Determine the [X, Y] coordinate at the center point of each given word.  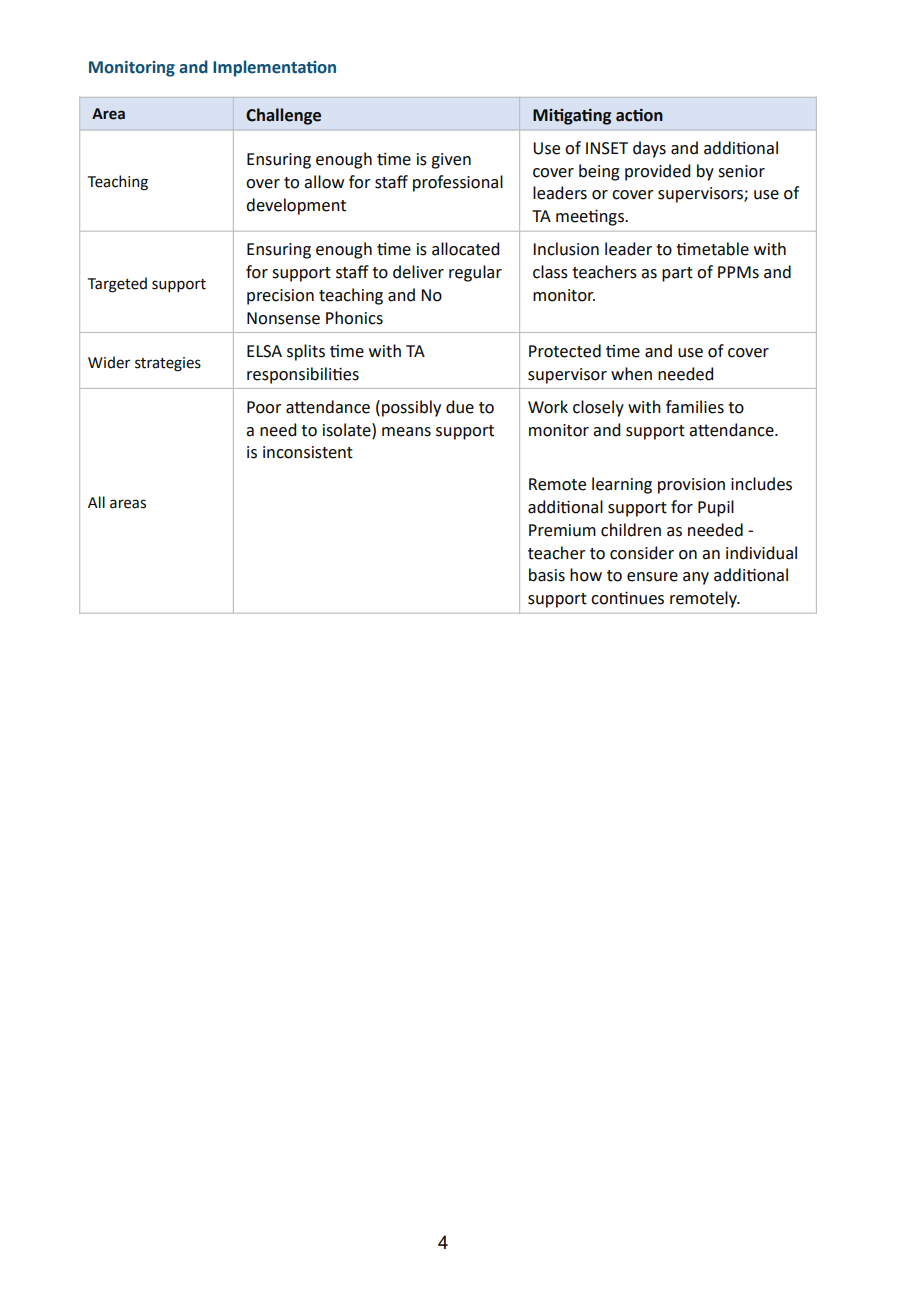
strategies [168, 364]
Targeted [117, 285]
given [451, 161]
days [649, 149]
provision [691, 486]
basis [547, 575]
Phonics [354, 318]
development [296, 206]
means [406, 432]
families [695, 407]
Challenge [283, 116]
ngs [613, 219]
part [677, 274]
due [460, 407]
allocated [465, 249]
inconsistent [308, 452]
